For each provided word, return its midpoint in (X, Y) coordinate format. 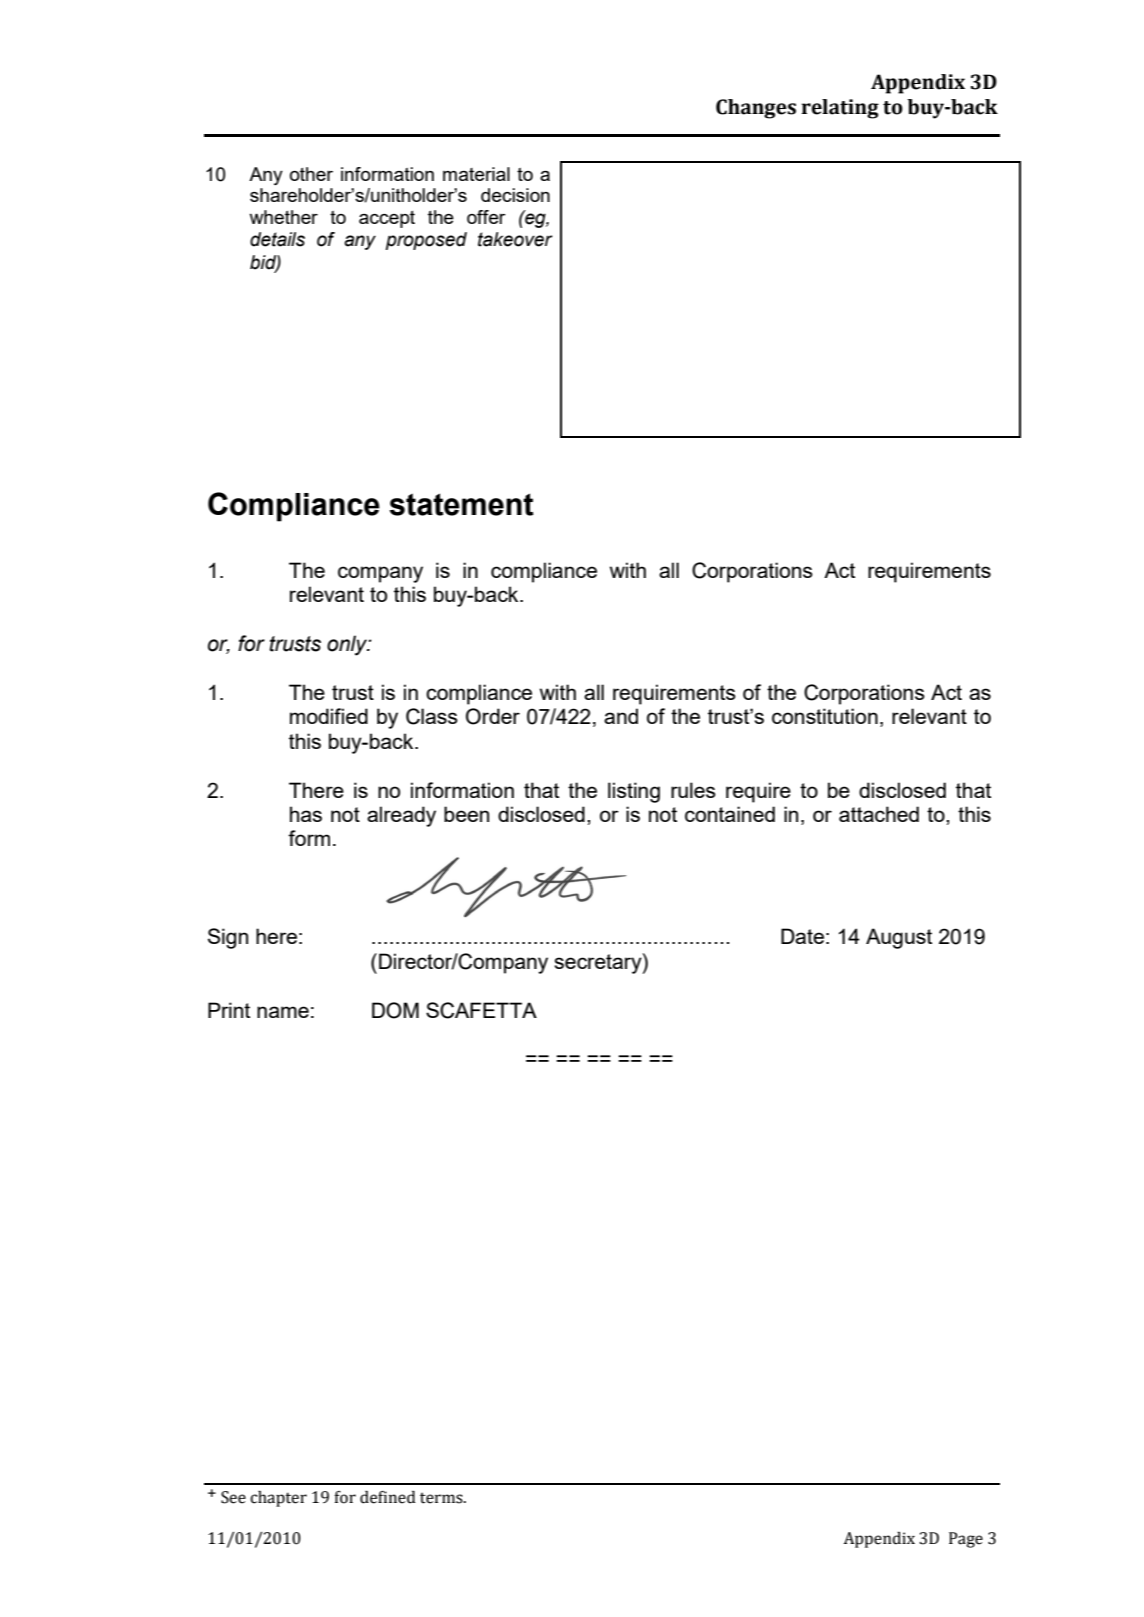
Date (802, 936)
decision (515, 195)
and (621, 716)
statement (461, 504)
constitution (825, 716)
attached (879, 814)
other (311, 174)
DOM (395, 1010)
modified (329, 716)
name (283, 1012)
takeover (515, 239)
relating (840, 109)
